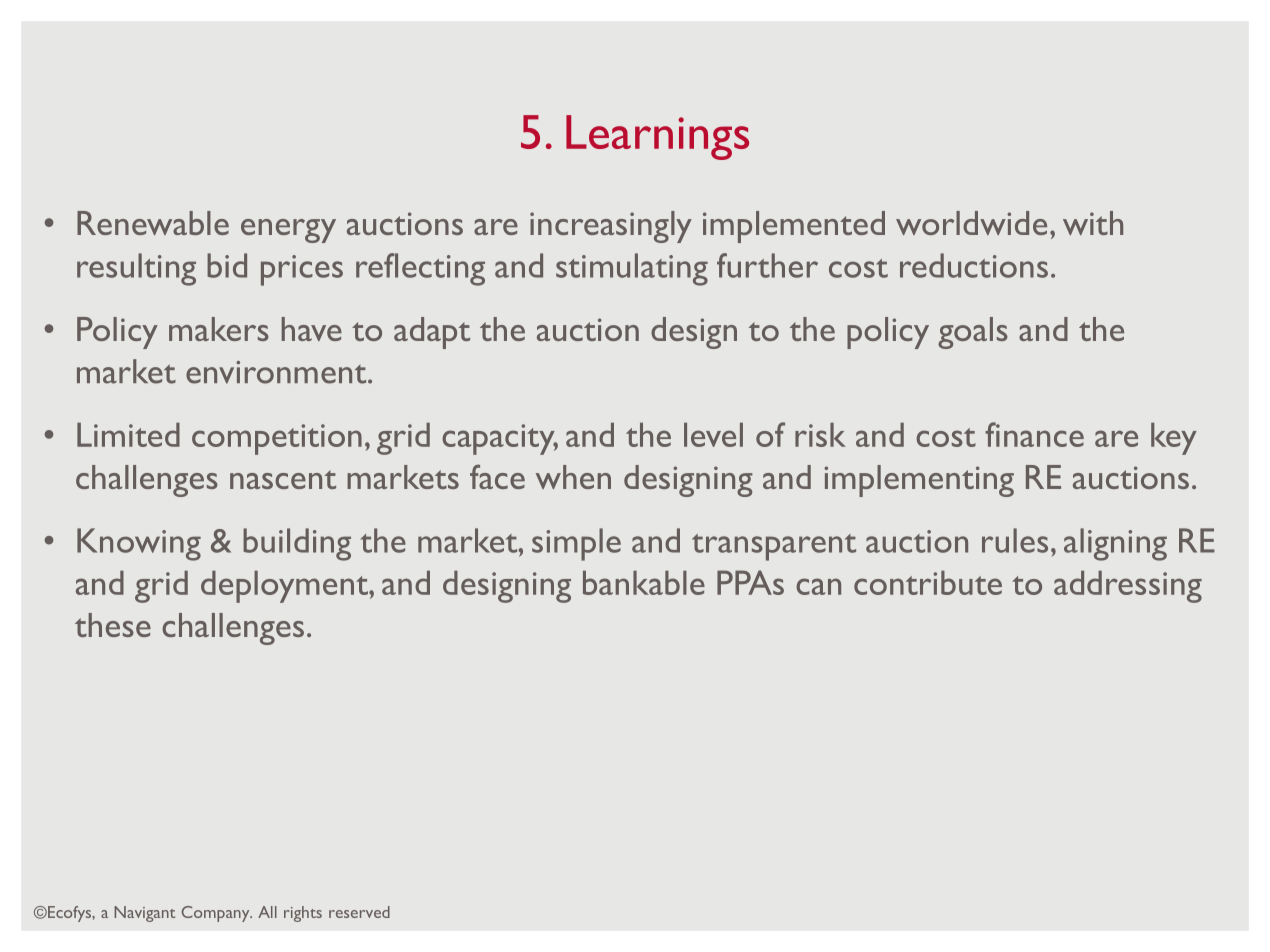 The height and width of the document is (952, 1270). What do you see at coordinates (217, 914) in the document?
I see `Company` at bounding box center [217, 914].
